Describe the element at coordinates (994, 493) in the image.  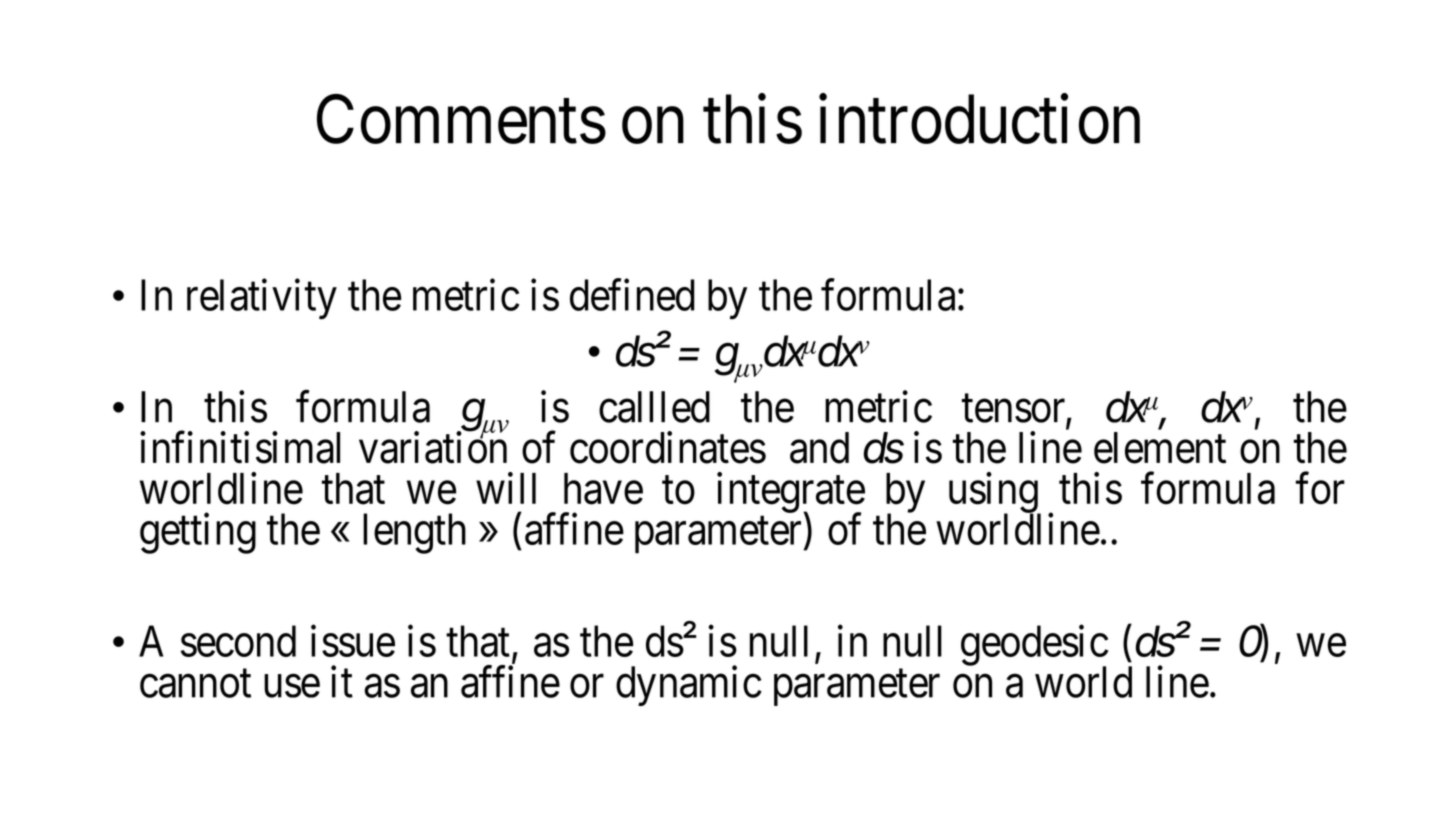
I see `using` at that location.
